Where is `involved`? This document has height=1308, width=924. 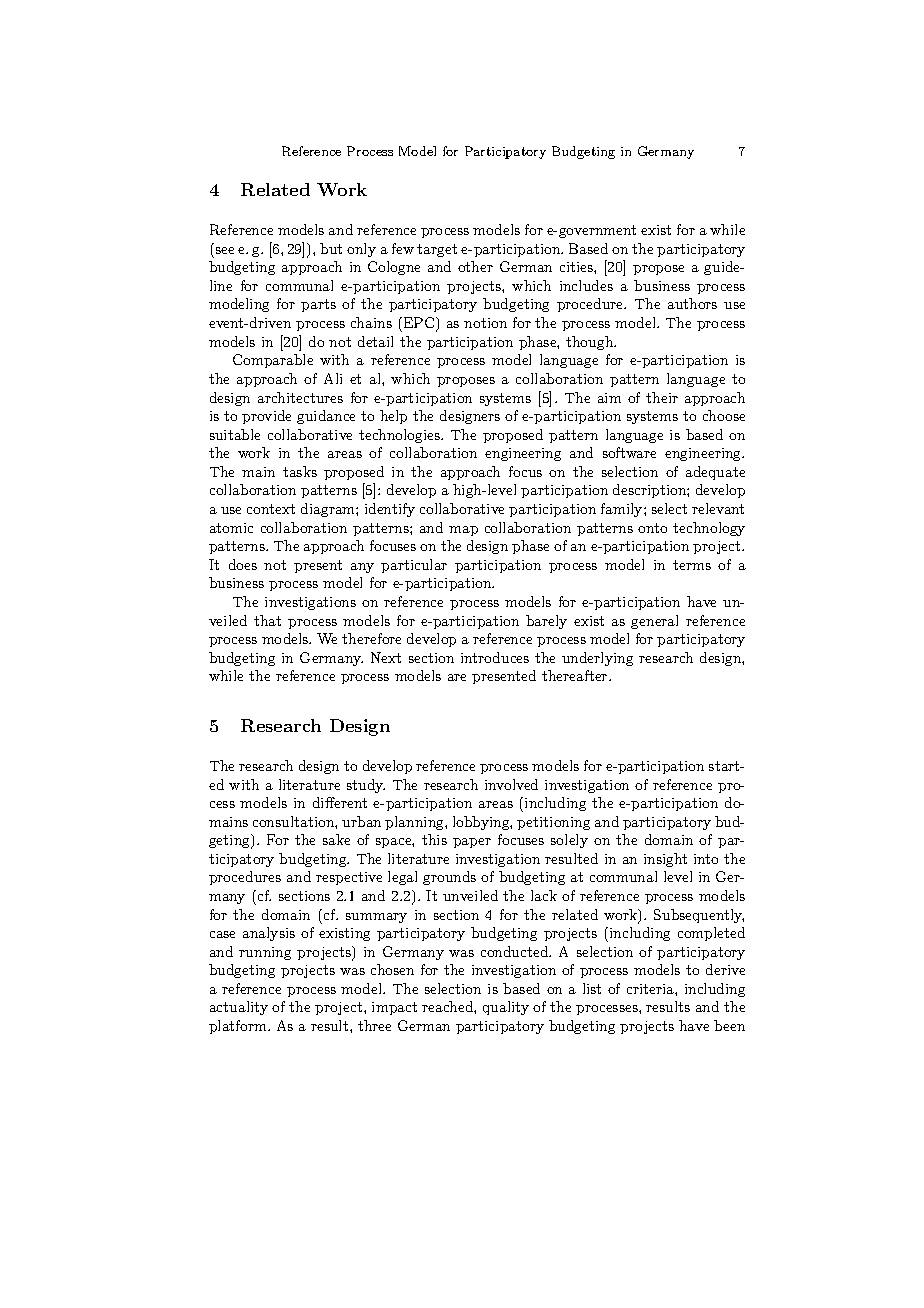 involved is located at coordinates (511, 784).
